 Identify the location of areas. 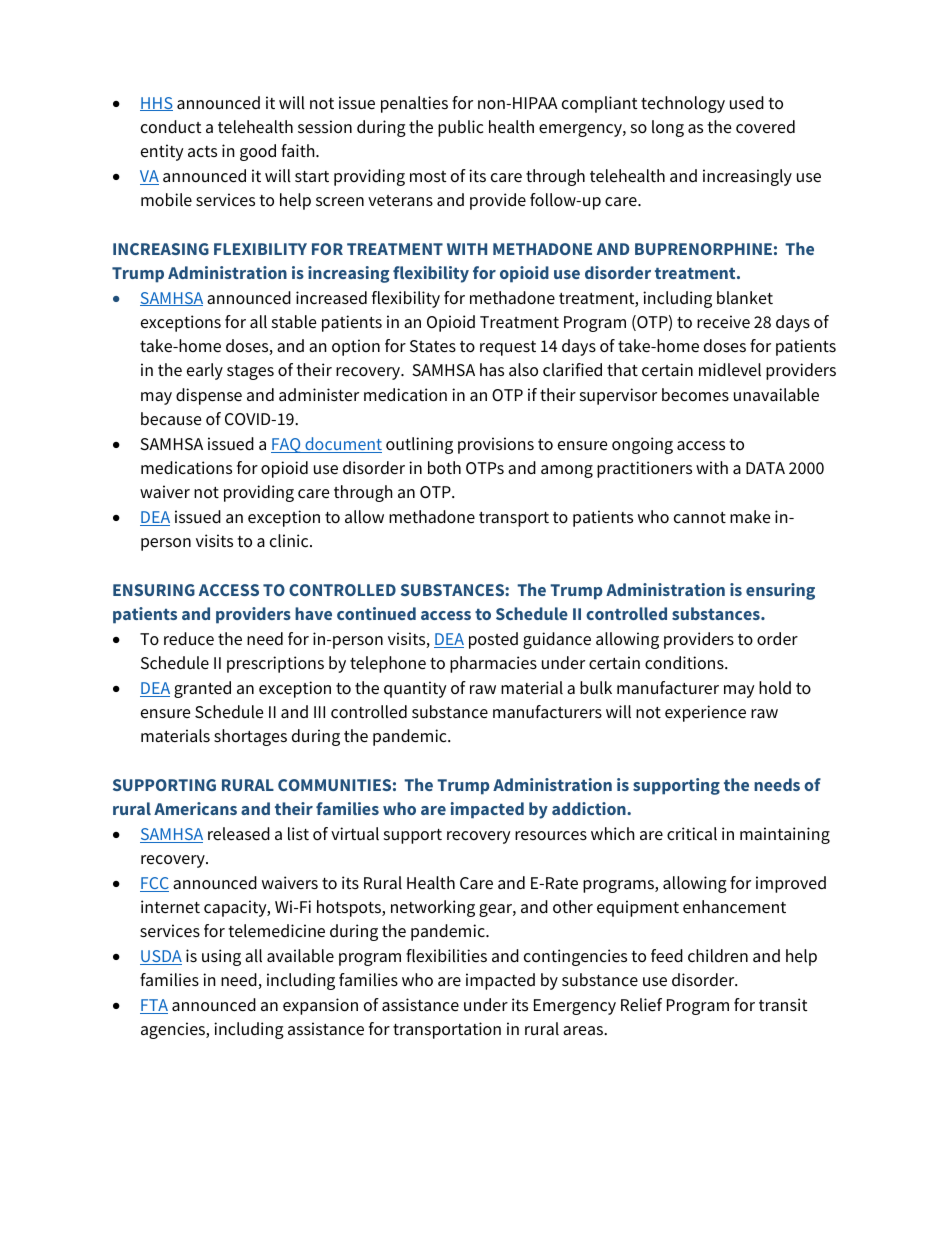
(584, 1030).
